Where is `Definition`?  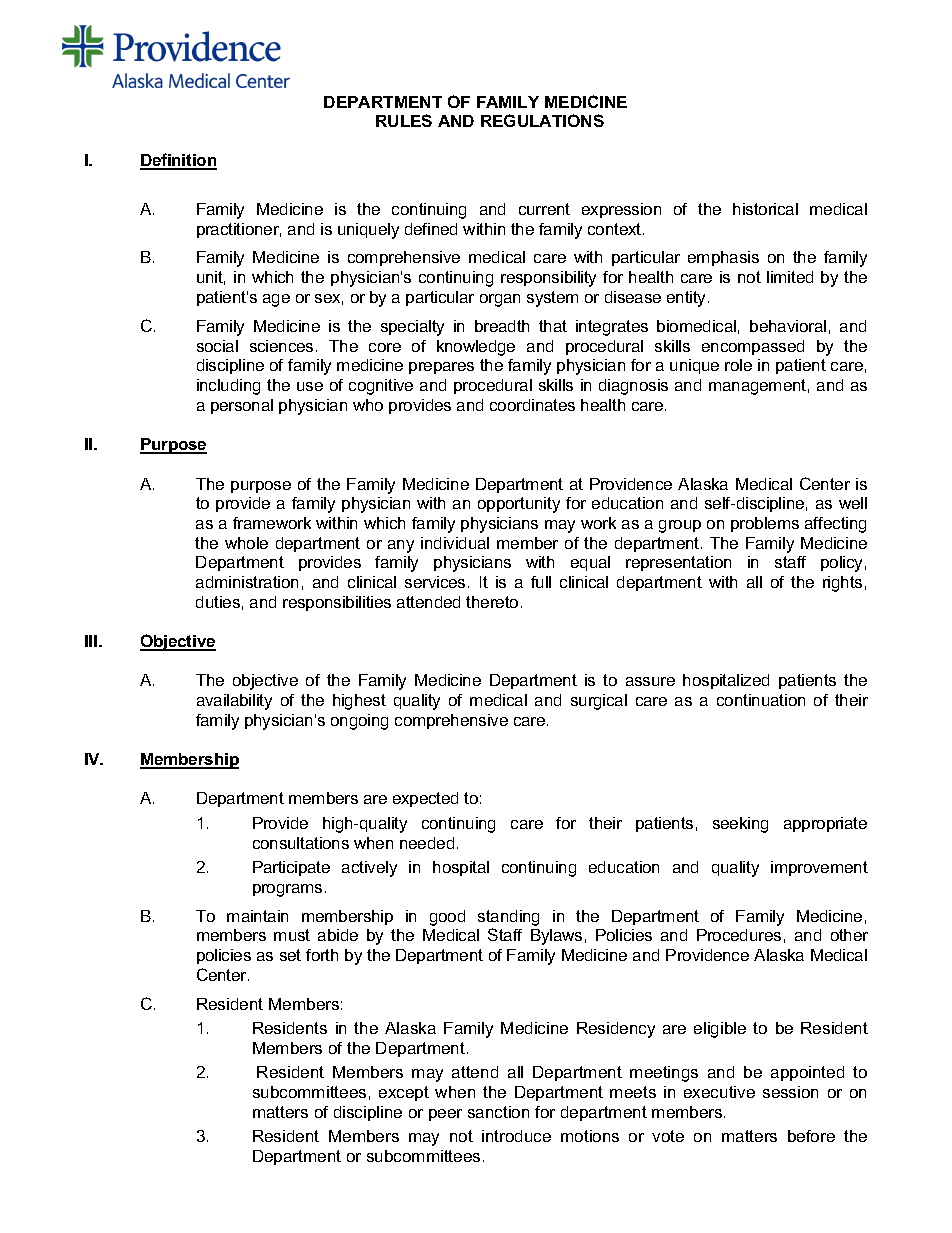 Definition is located at coordinates (178, 161).
